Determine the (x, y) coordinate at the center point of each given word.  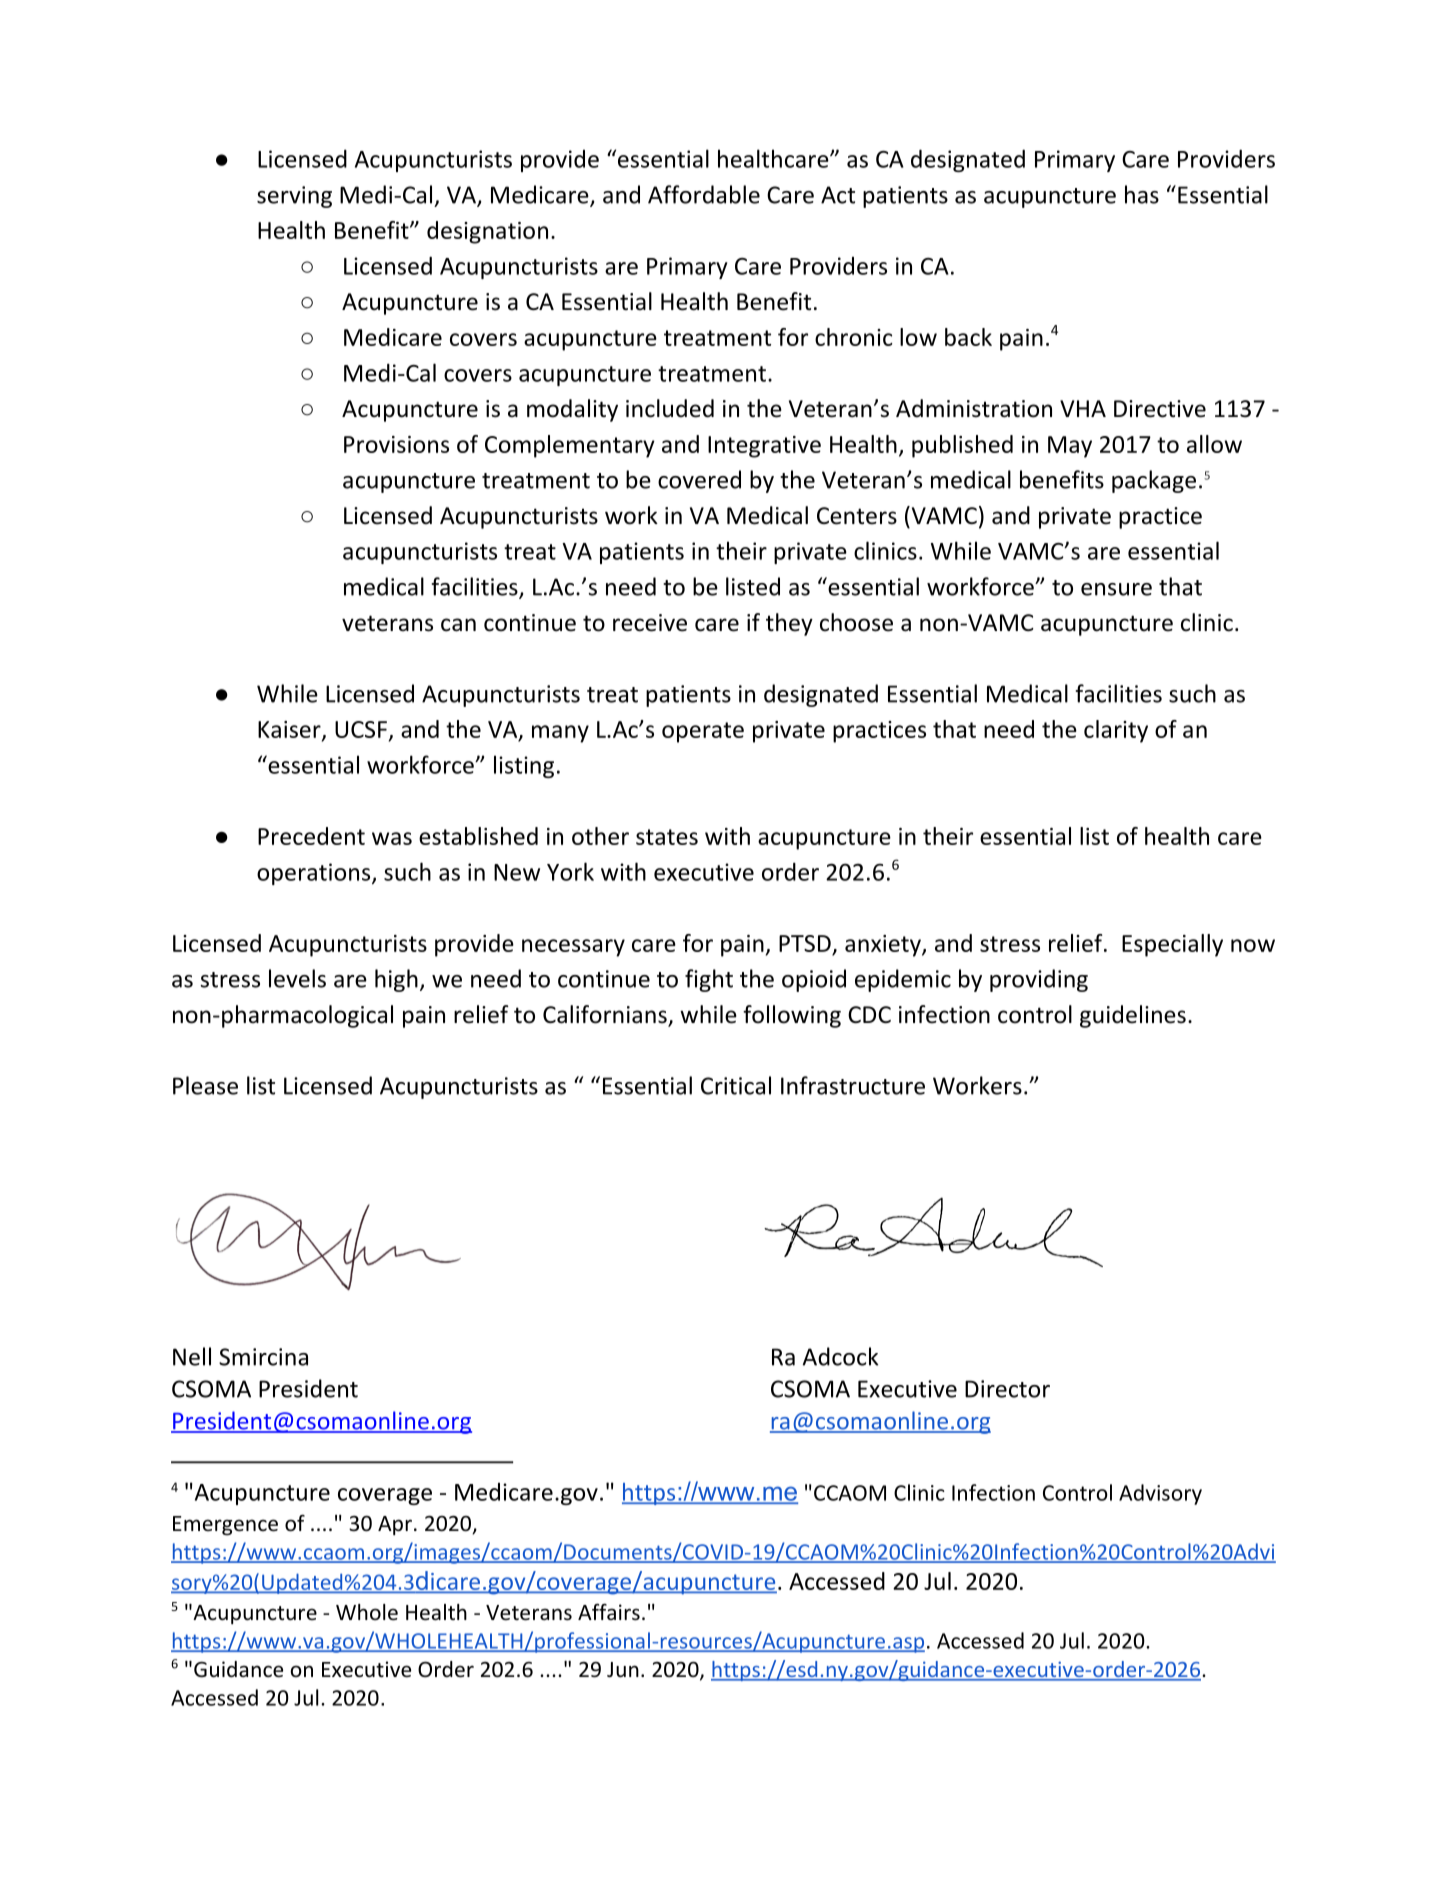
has (1142, 194)
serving (294, 197)
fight (709, 980)
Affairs (609, 1612)
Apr (395, 1526)
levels (297, 978)
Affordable (704, 194)
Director (1007, 1389)
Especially (1172, 945)
